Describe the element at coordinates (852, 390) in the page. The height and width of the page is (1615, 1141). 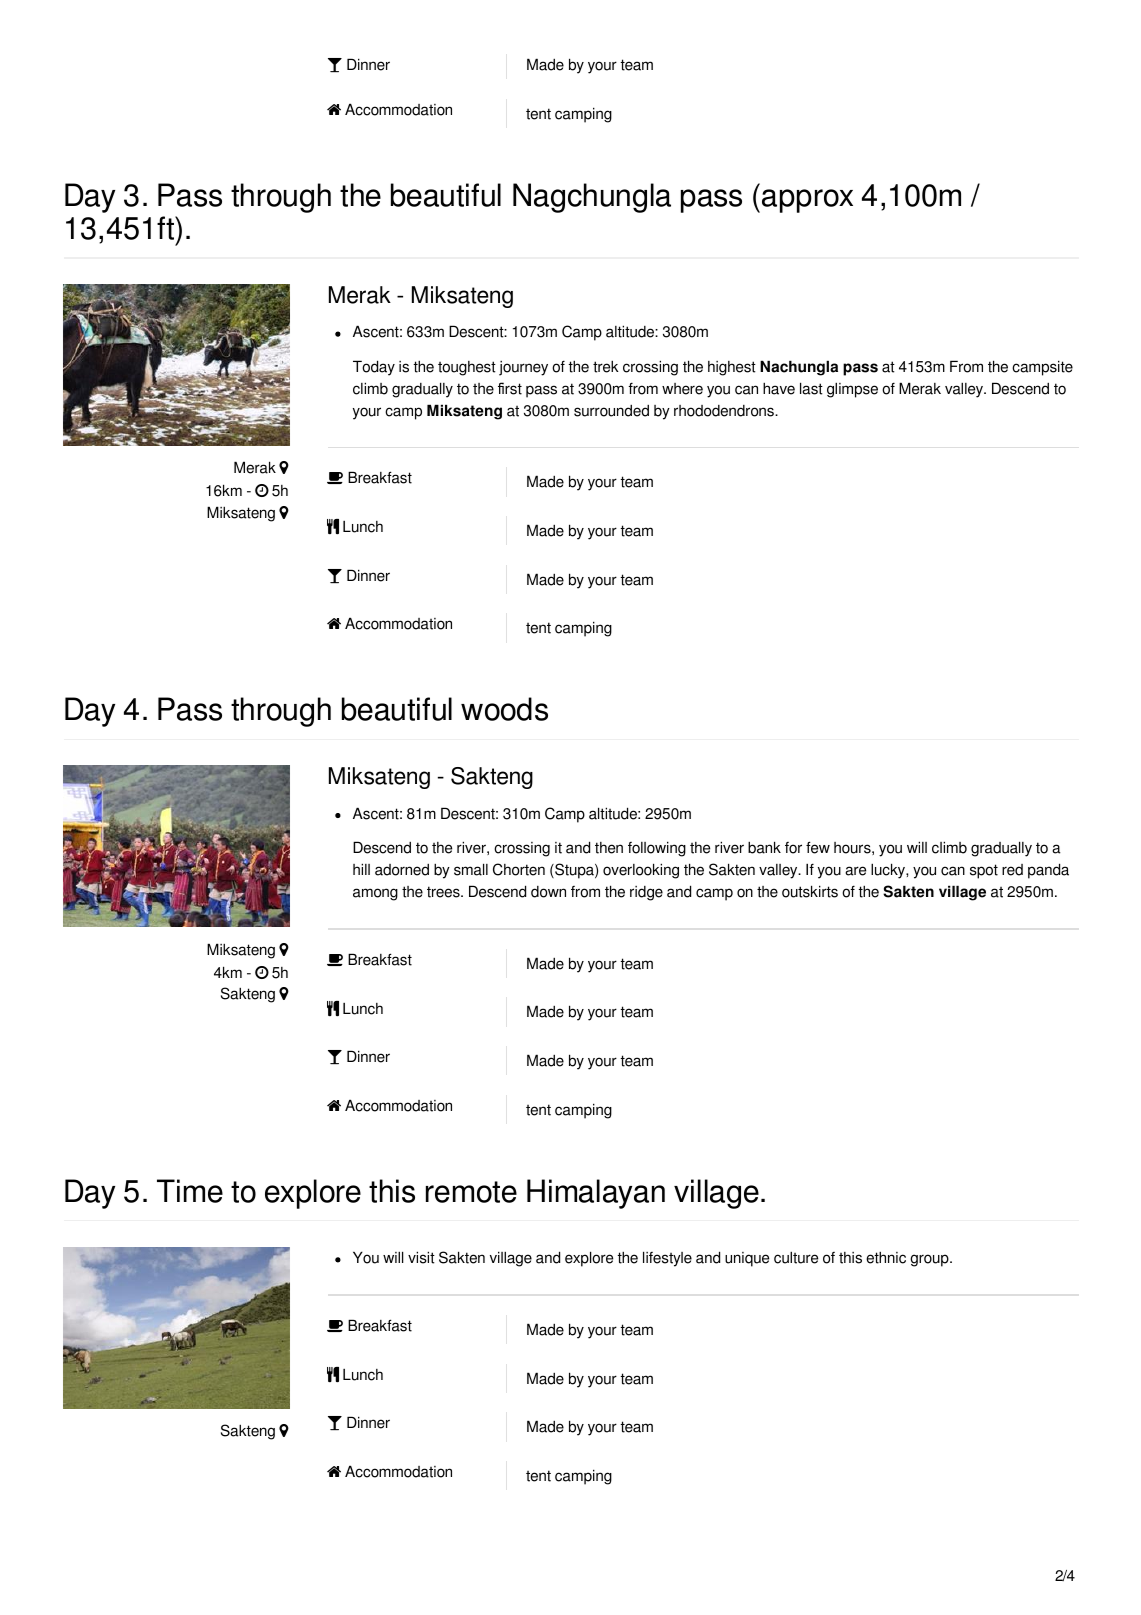
I see `glimpse` at that location.
